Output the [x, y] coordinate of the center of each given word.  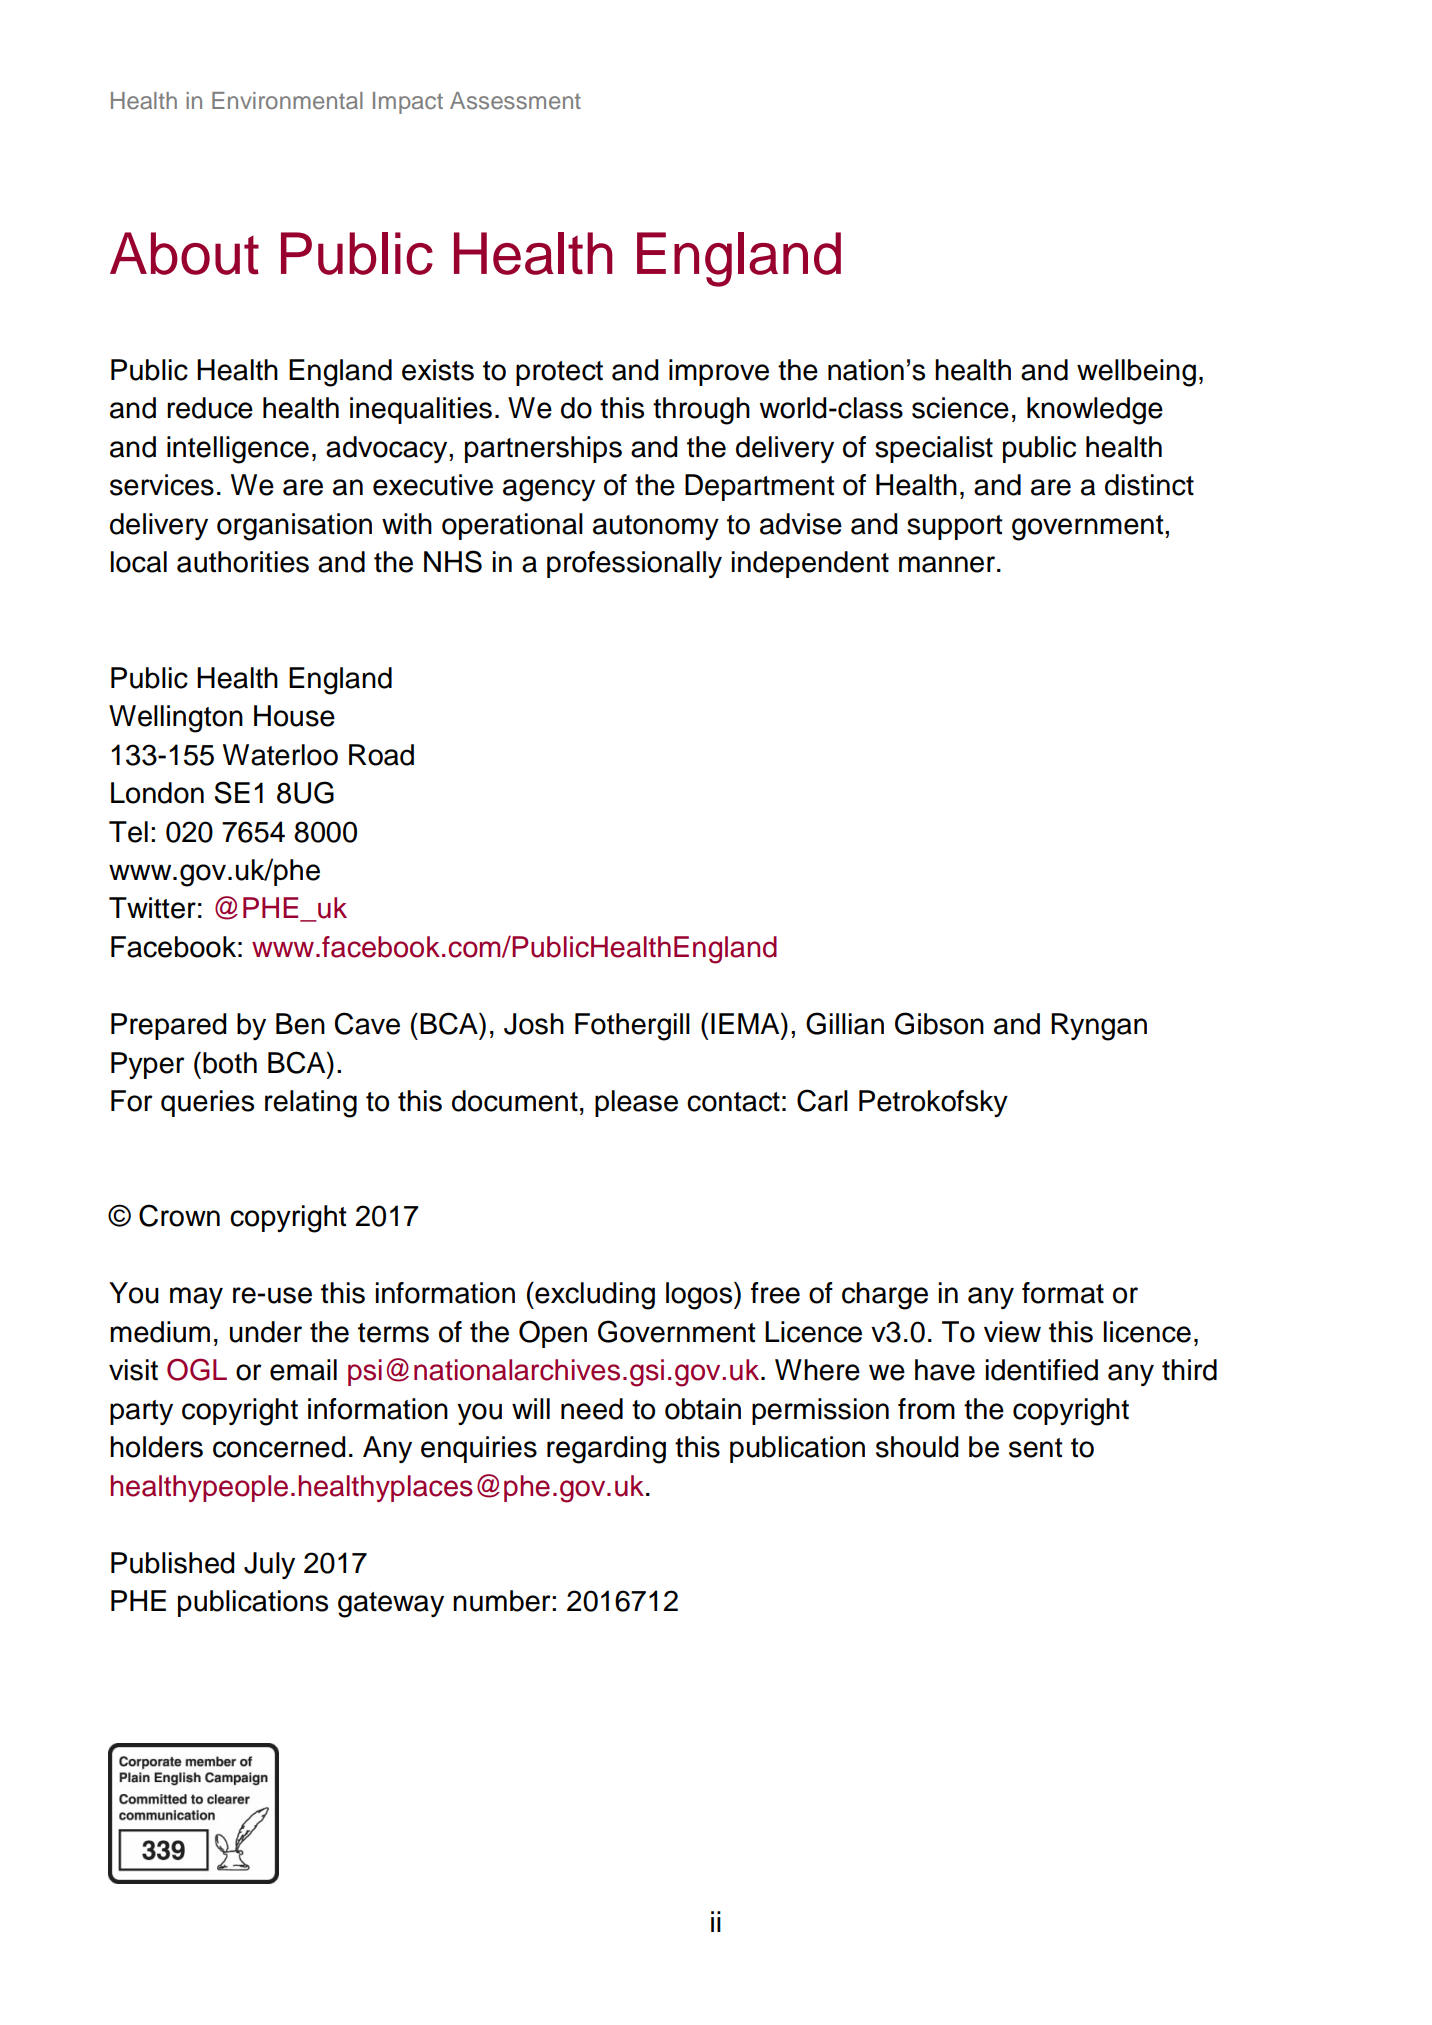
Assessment [515, 101]
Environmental [287, 100]
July [269, 1565]
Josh [534, 1024]
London [157, 793]
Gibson [939, 1023]
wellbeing [1136, 373]
